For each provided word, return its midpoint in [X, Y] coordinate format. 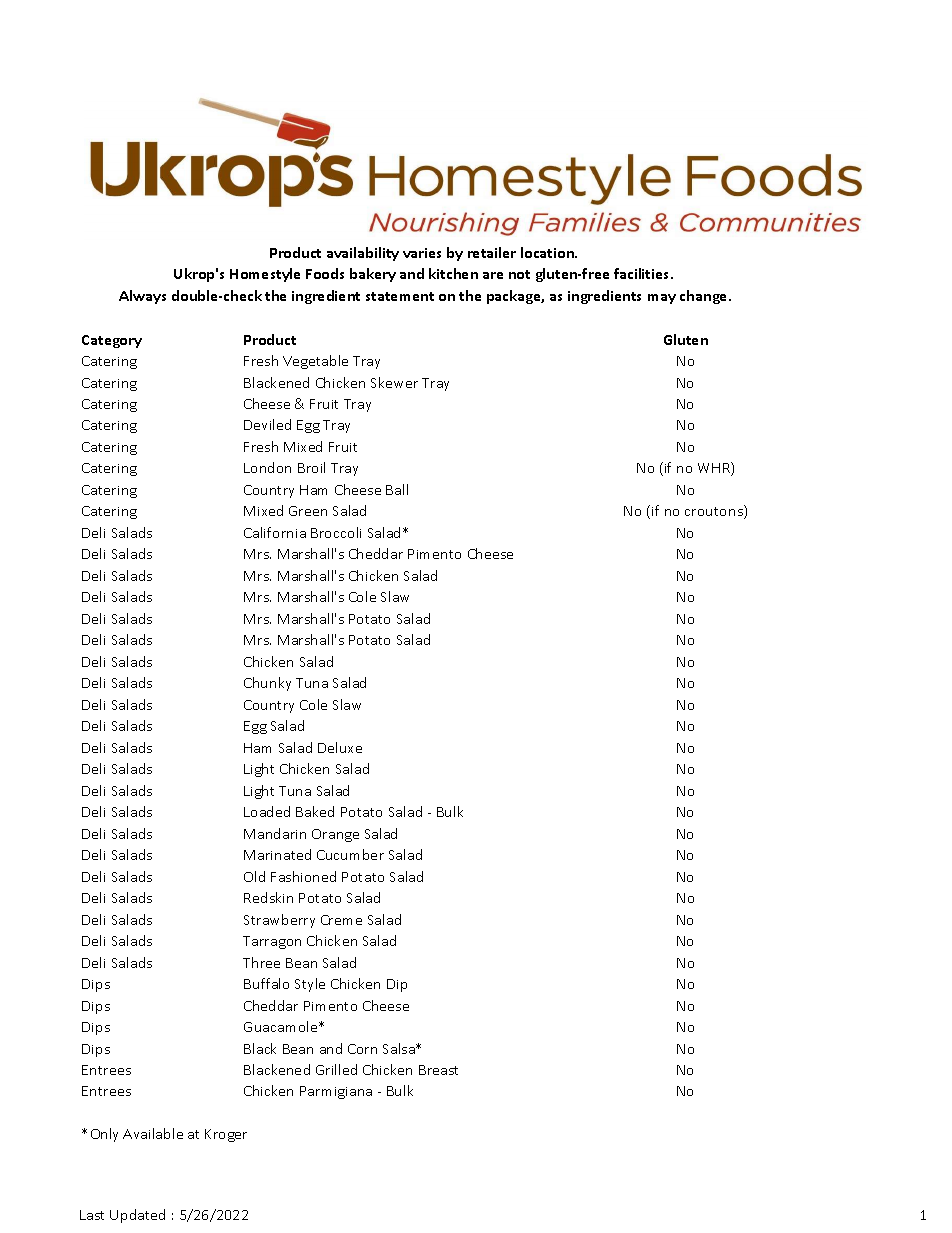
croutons [715, 512]
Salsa [400, 1048]
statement [400, 296]
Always [142, 297]
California [275, 532]
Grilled [336, 1069]
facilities [643, 273]
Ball [397, 489]
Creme [341, 920]
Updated [137, 1216]
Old [254, 876]
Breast [438, 1070]
